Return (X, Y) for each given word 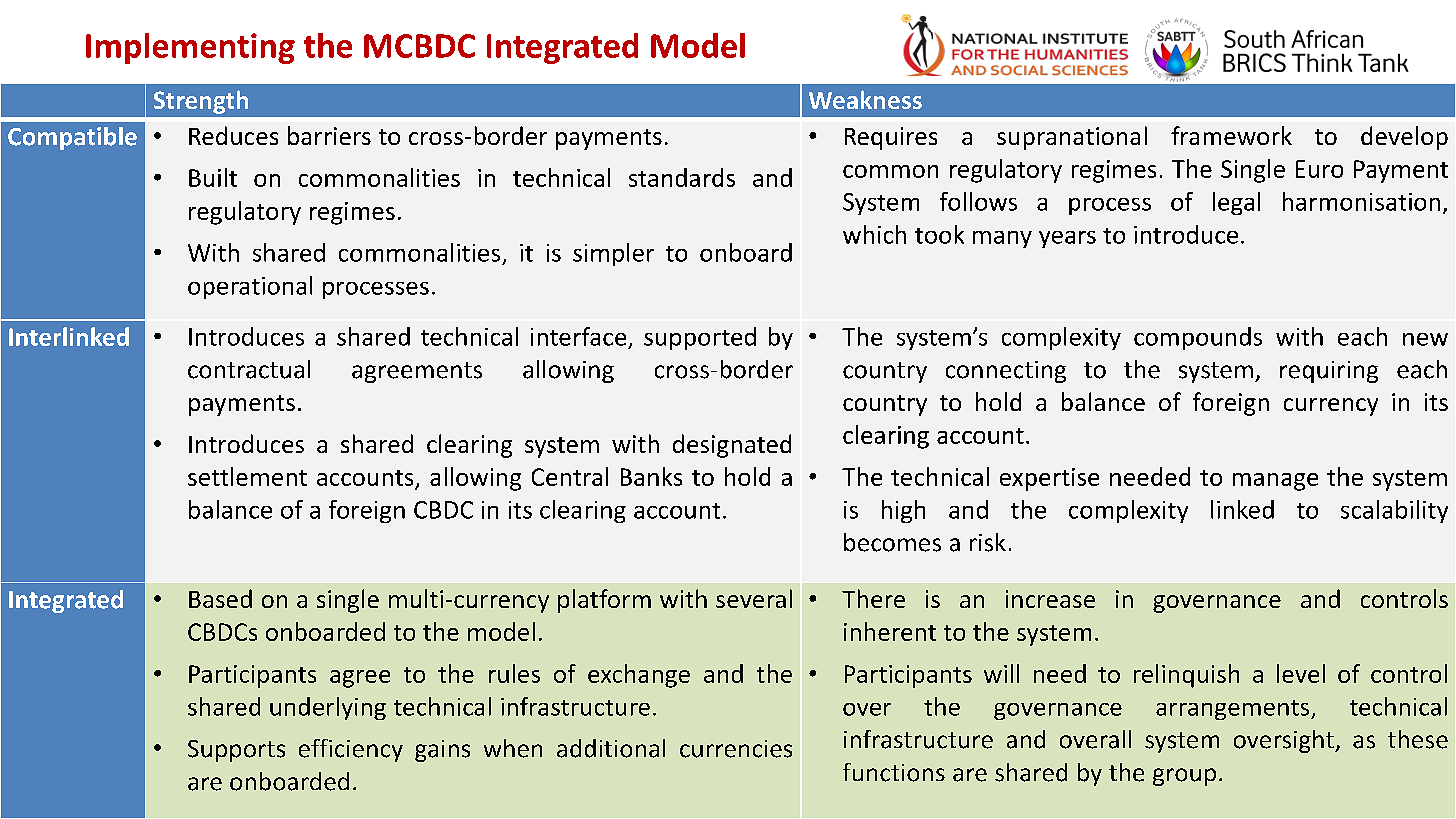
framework (1231, 135)
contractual (249, 369)
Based (220, 598)
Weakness (865, 99)
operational (250, 287)
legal (1236, 203)
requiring (1329, 372)
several (754, 598)
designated (732, 446)
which (874, 234)
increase (1050, 599)
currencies (736, 749)
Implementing (190, 48)
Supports (236, 751)
